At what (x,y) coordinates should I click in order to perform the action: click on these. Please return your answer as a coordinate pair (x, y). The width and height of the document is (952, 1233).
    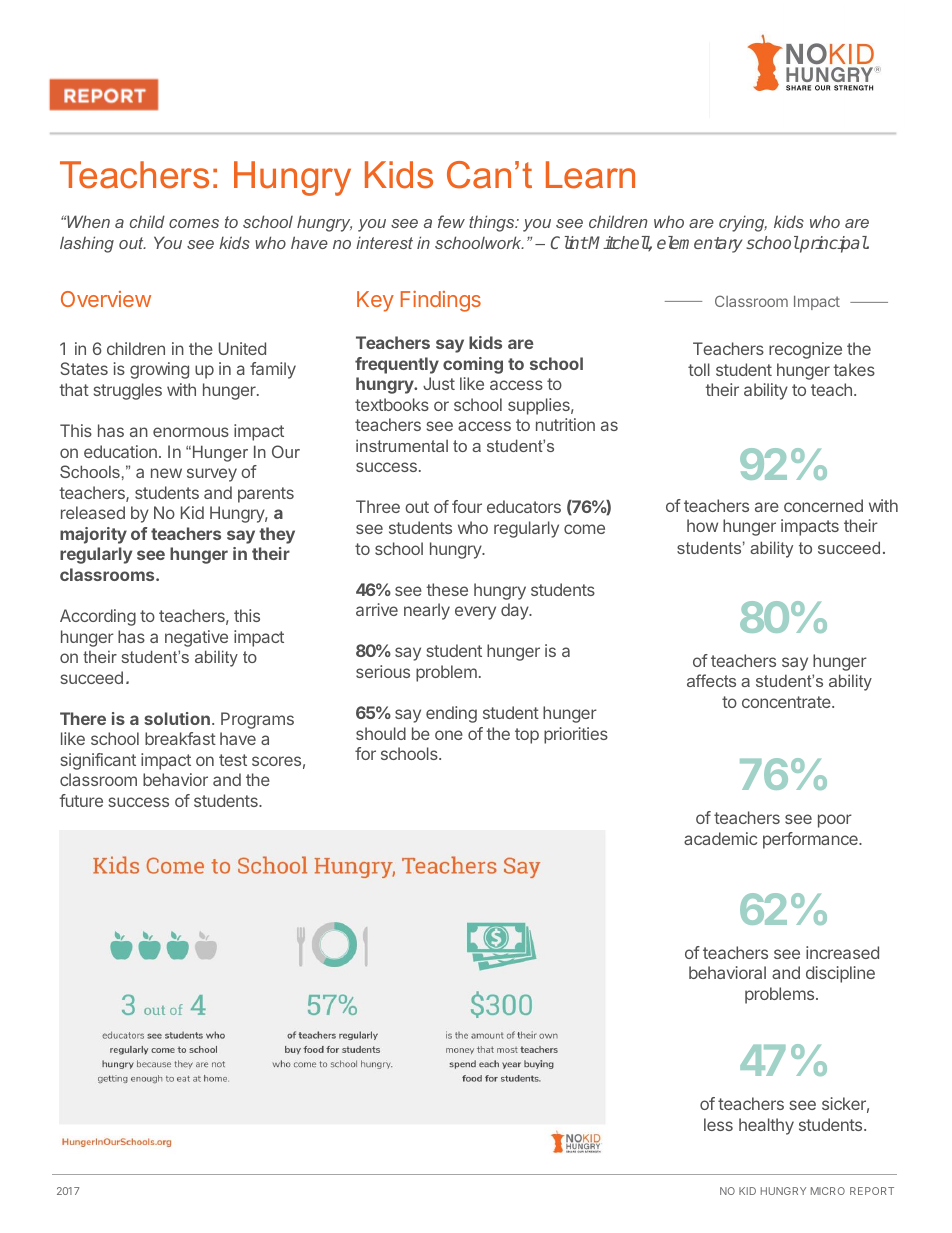
    Looking at the image, I should click on (447, 589).
